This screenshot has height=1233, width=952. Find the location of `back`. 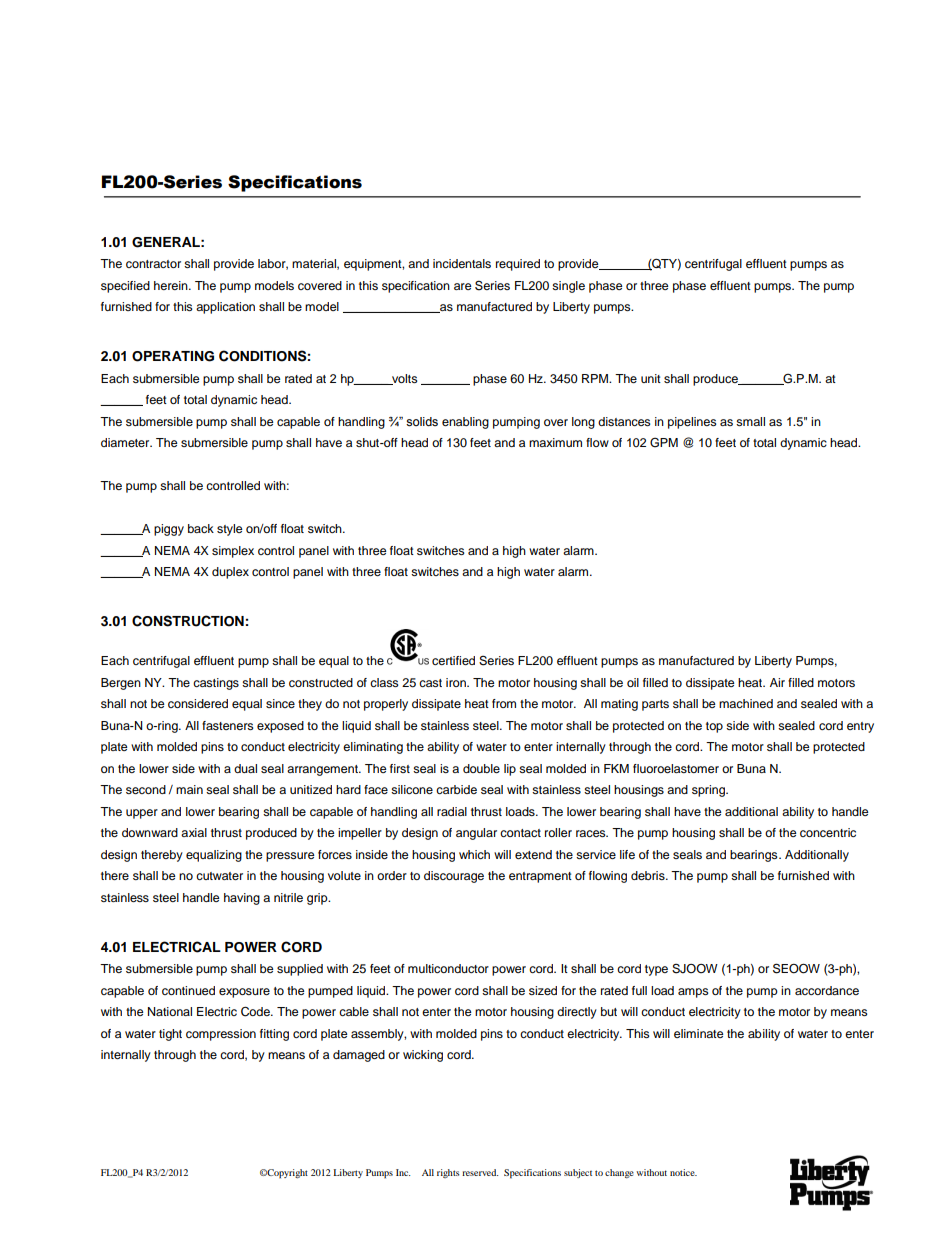

back is located at coordinates (201, 528).
